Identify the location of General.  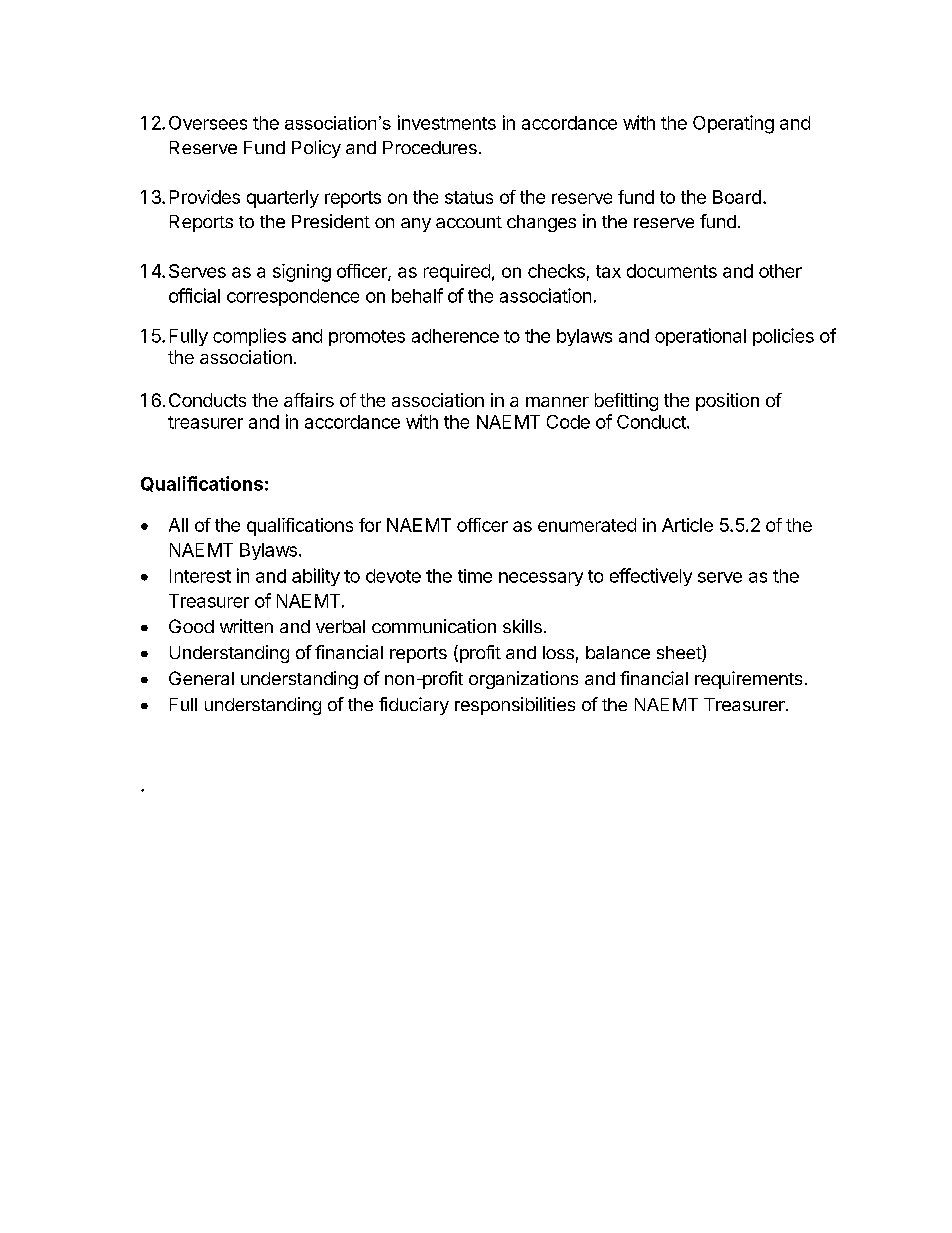
(201, 678).
